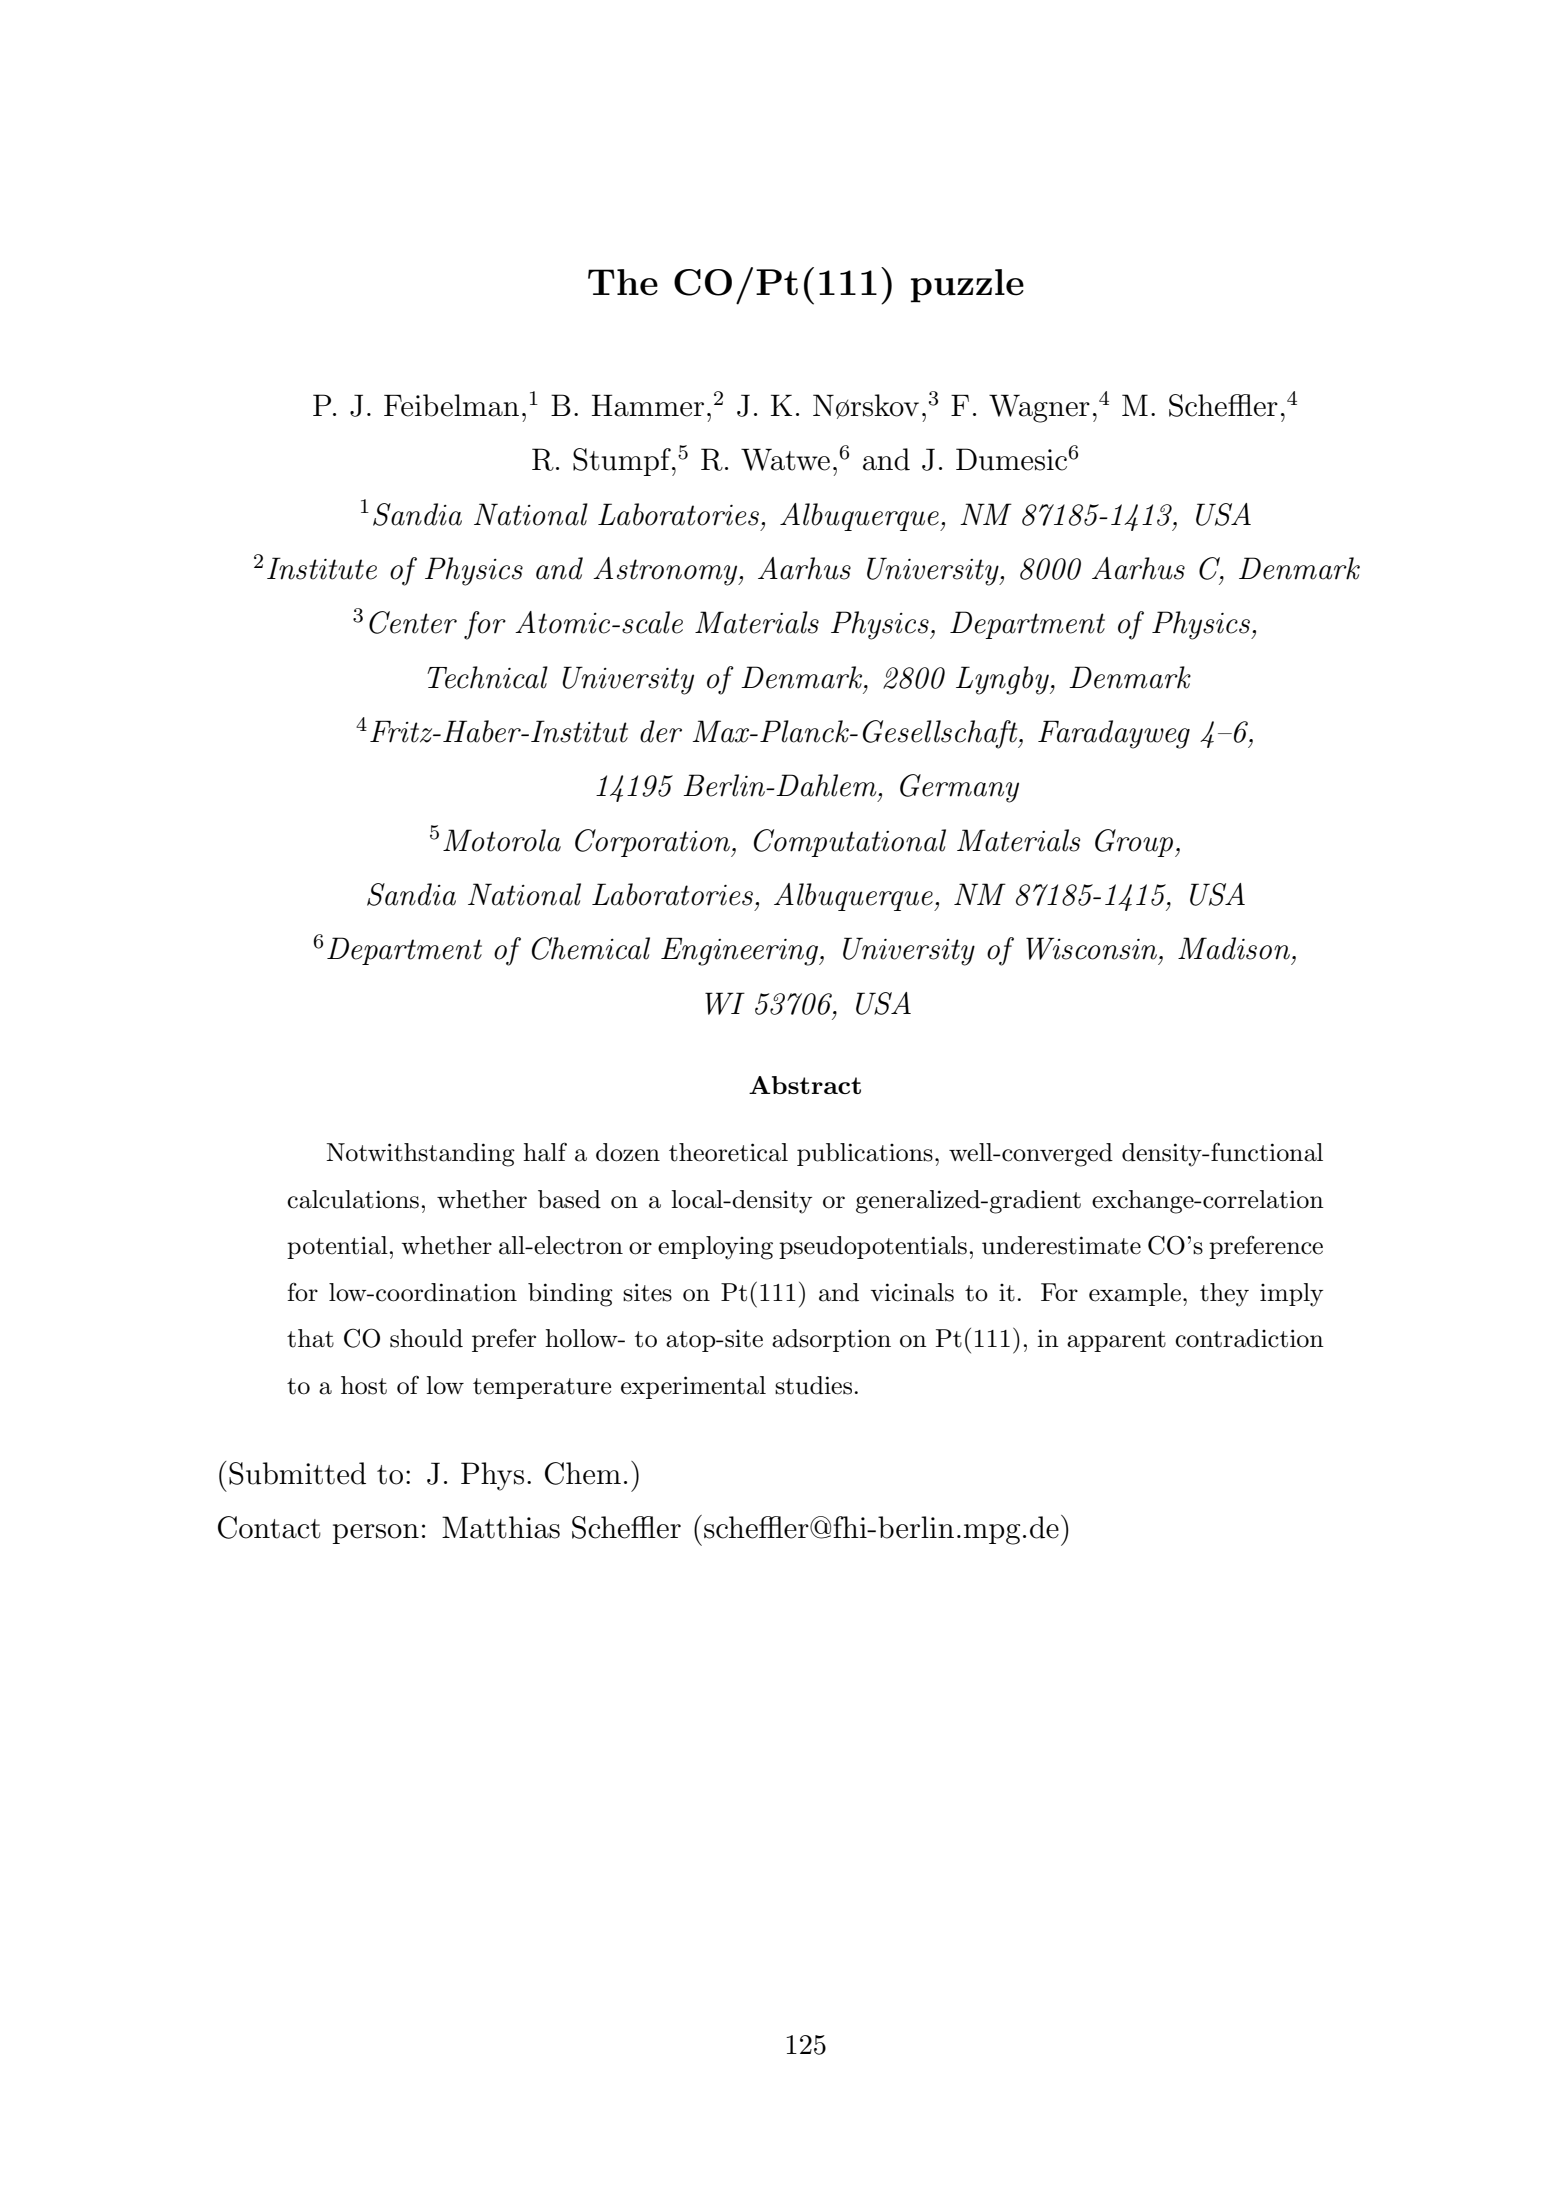  Describe the element at coordinates (805, 1085) in the screenshot. I see `Abstract` at that location.
